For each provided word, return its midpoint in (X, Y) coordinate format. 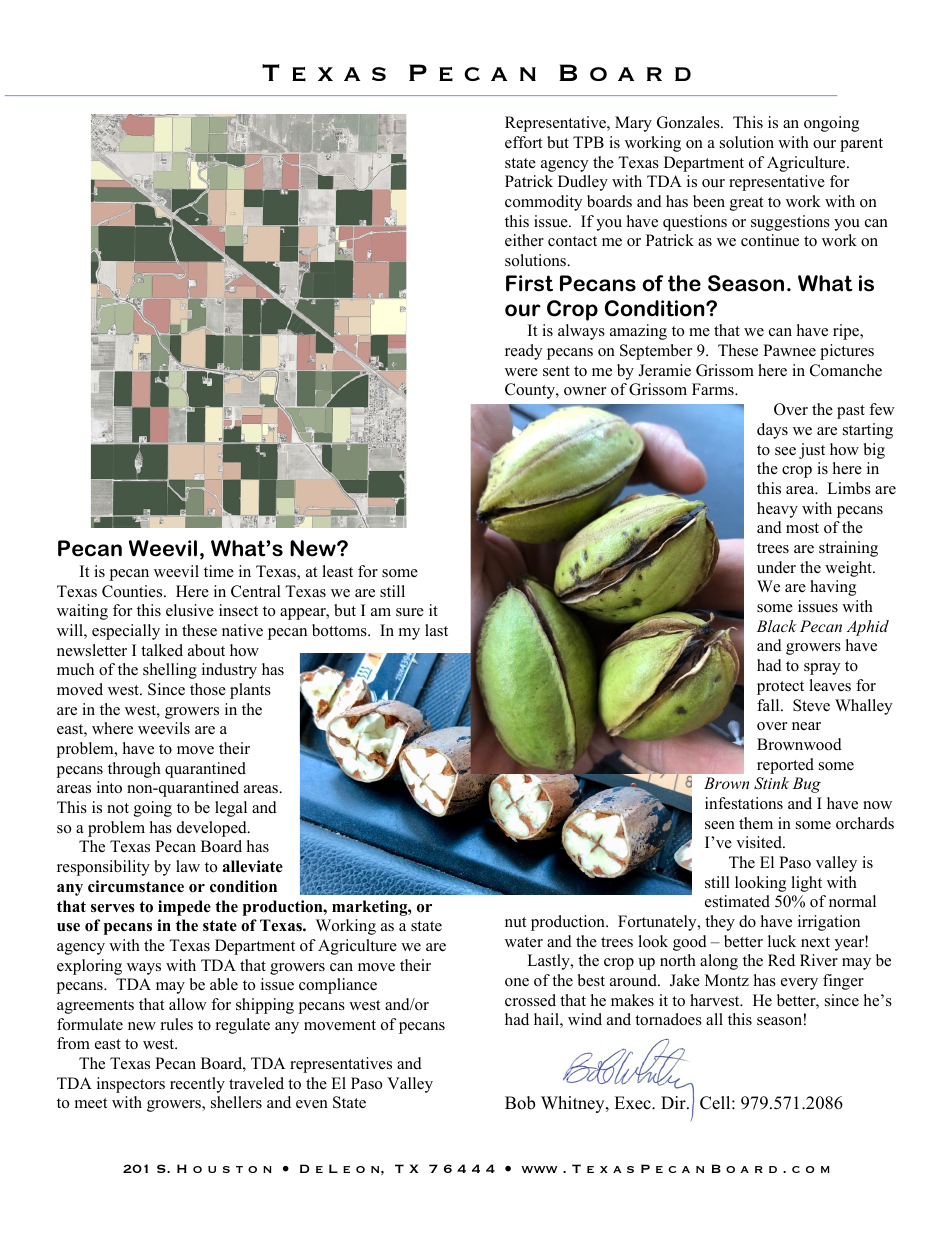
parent (861, 145)
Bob (520, 1103)
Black (776, 626)
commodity (543, 203)
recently (197, 1085)
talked (162, 650)
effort (523, 142)
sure (410, 612)
